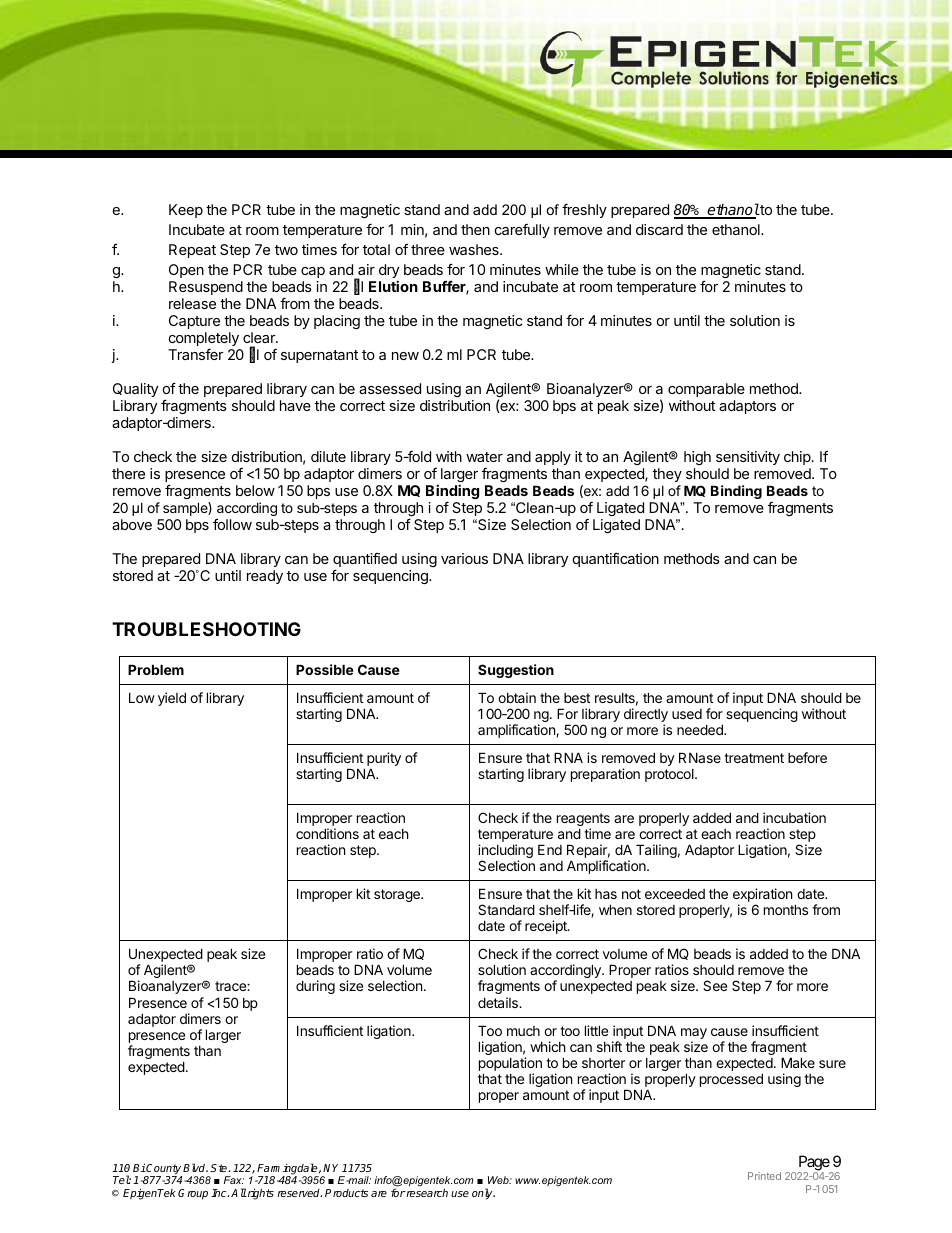 Image resolution: width=952 pixels, height=1233 pixels. What do you see at coordinates (464, 558) in the screenshot?
I see `various` at bounding box center [464, 558].
